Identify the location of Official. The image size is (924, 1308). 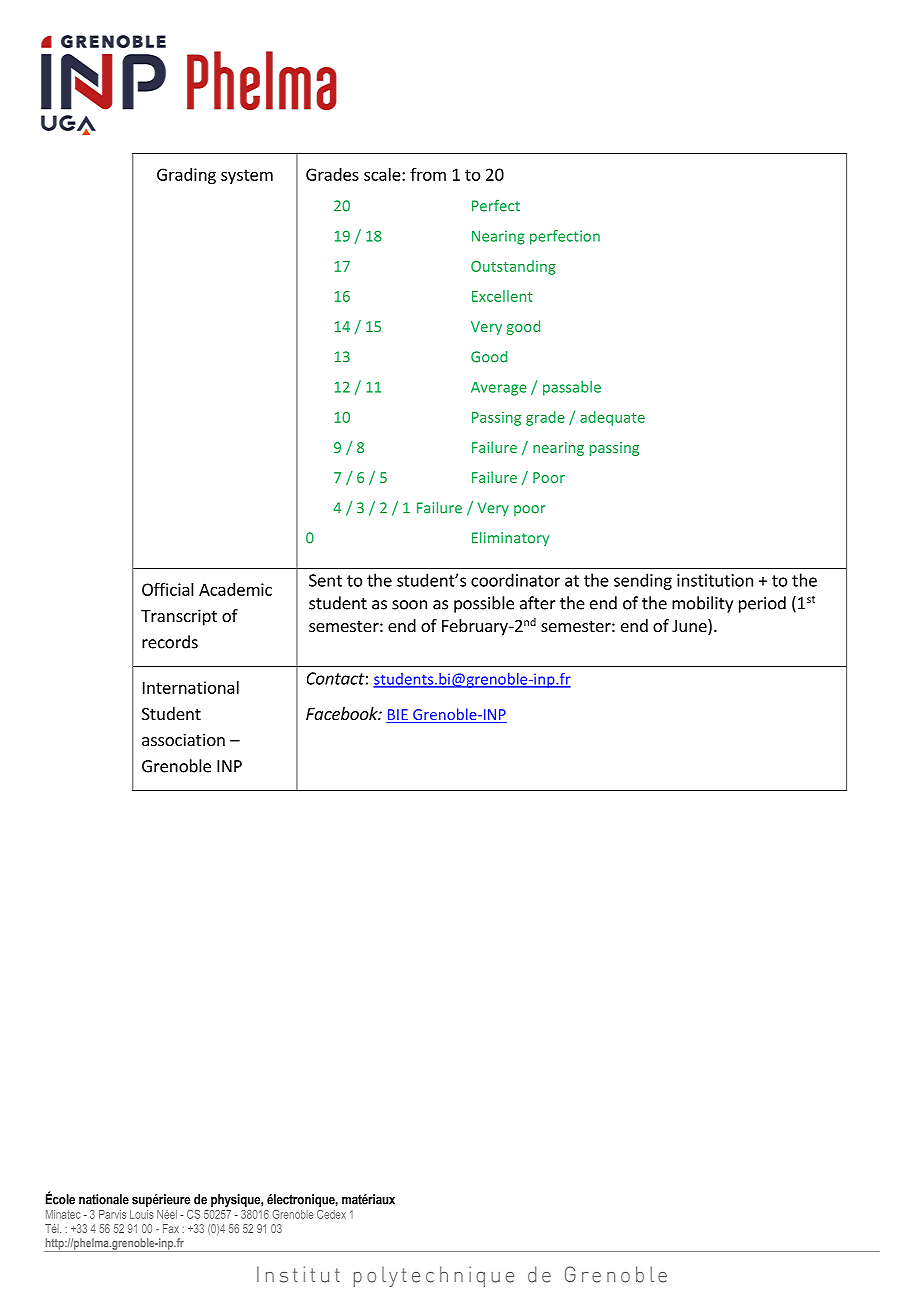
(168, 589).
